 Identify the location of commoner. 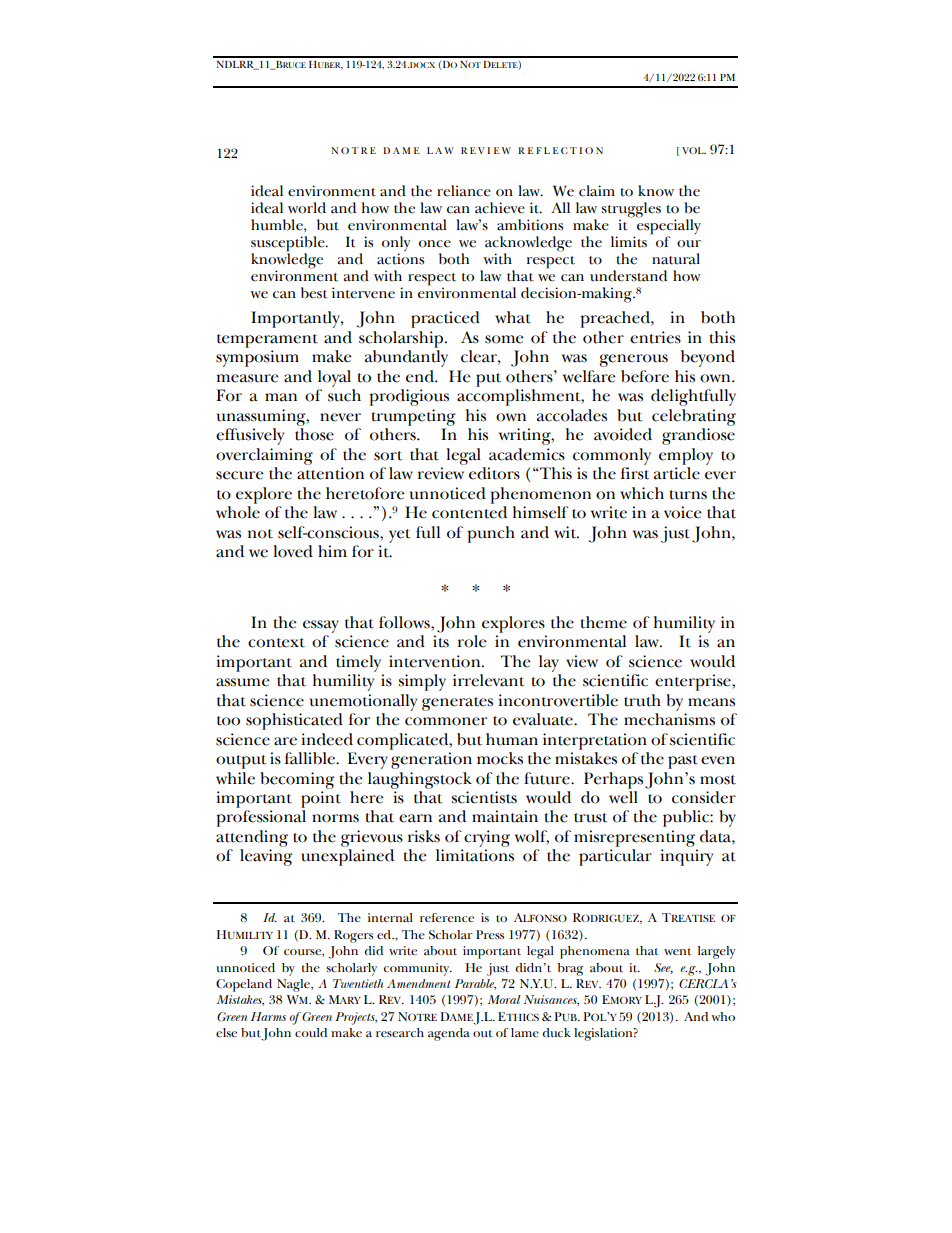
(446, 721).
